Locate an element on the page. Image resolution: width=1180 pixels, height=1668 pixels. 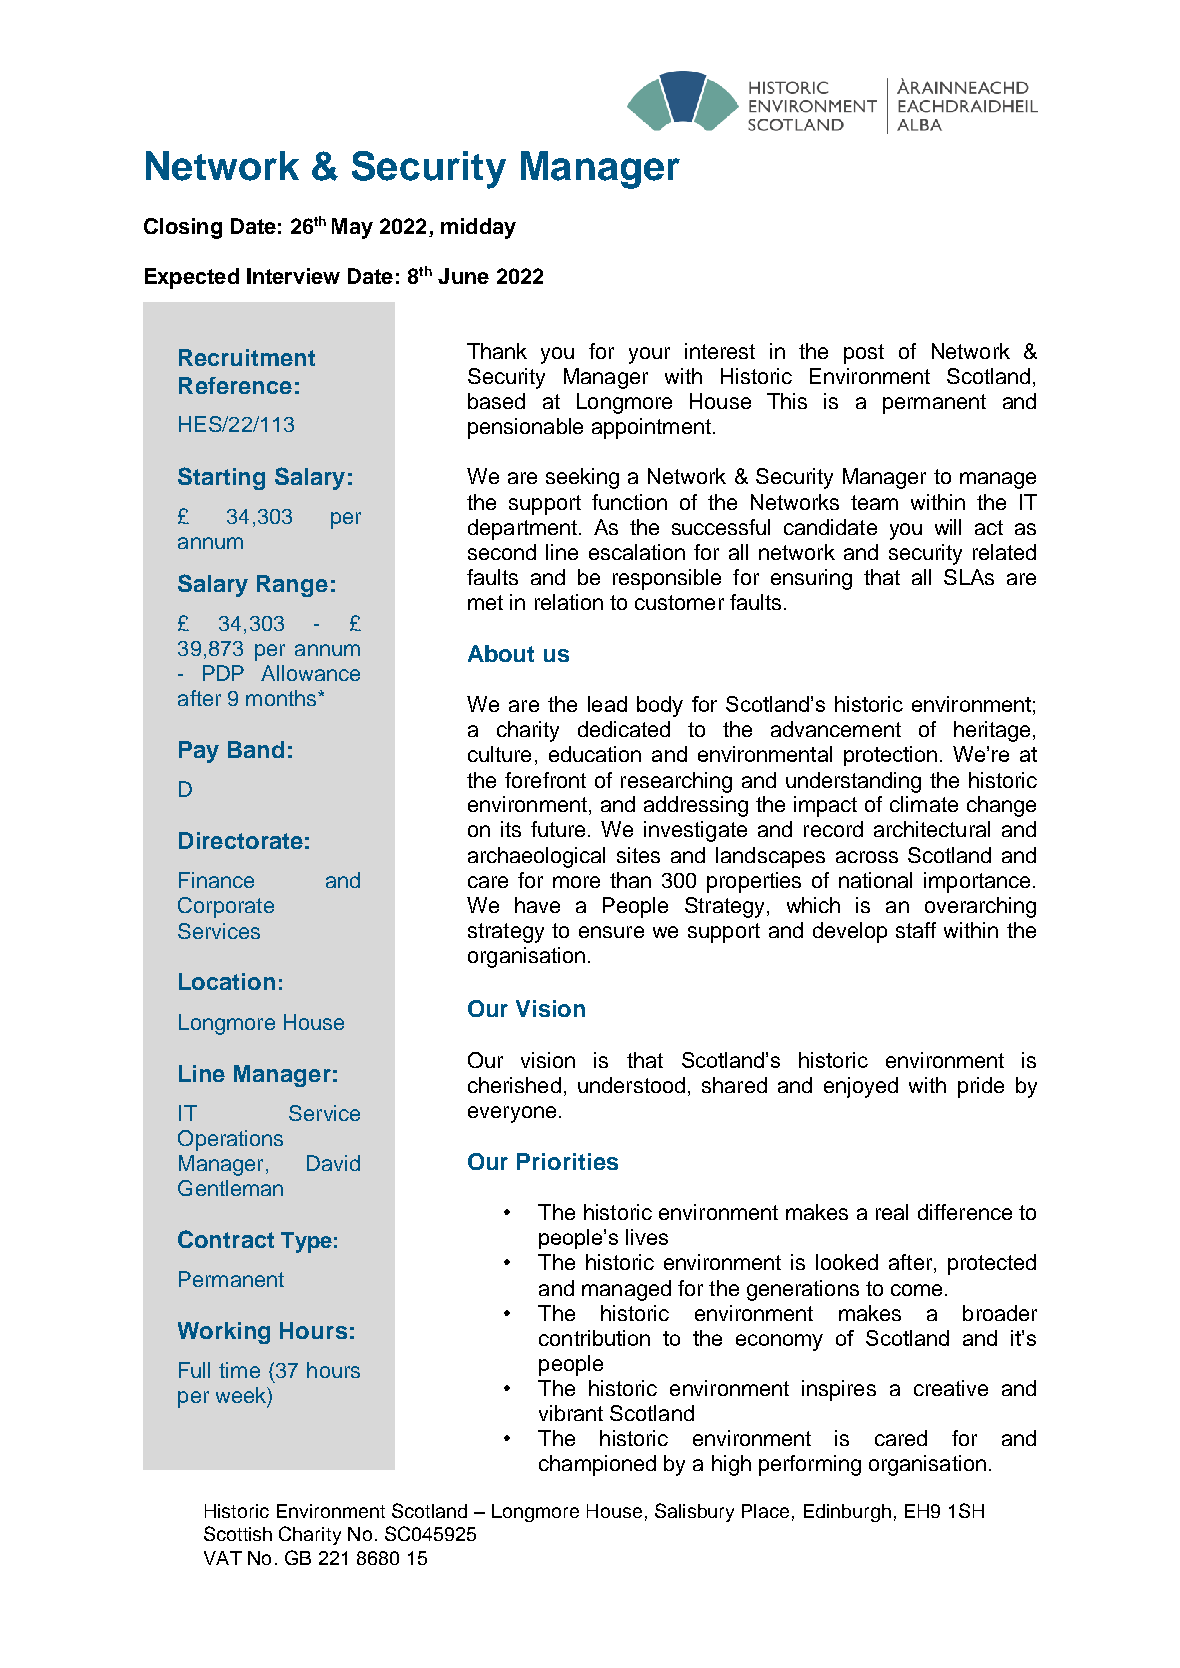
your is located at coordinates (649, 355).
